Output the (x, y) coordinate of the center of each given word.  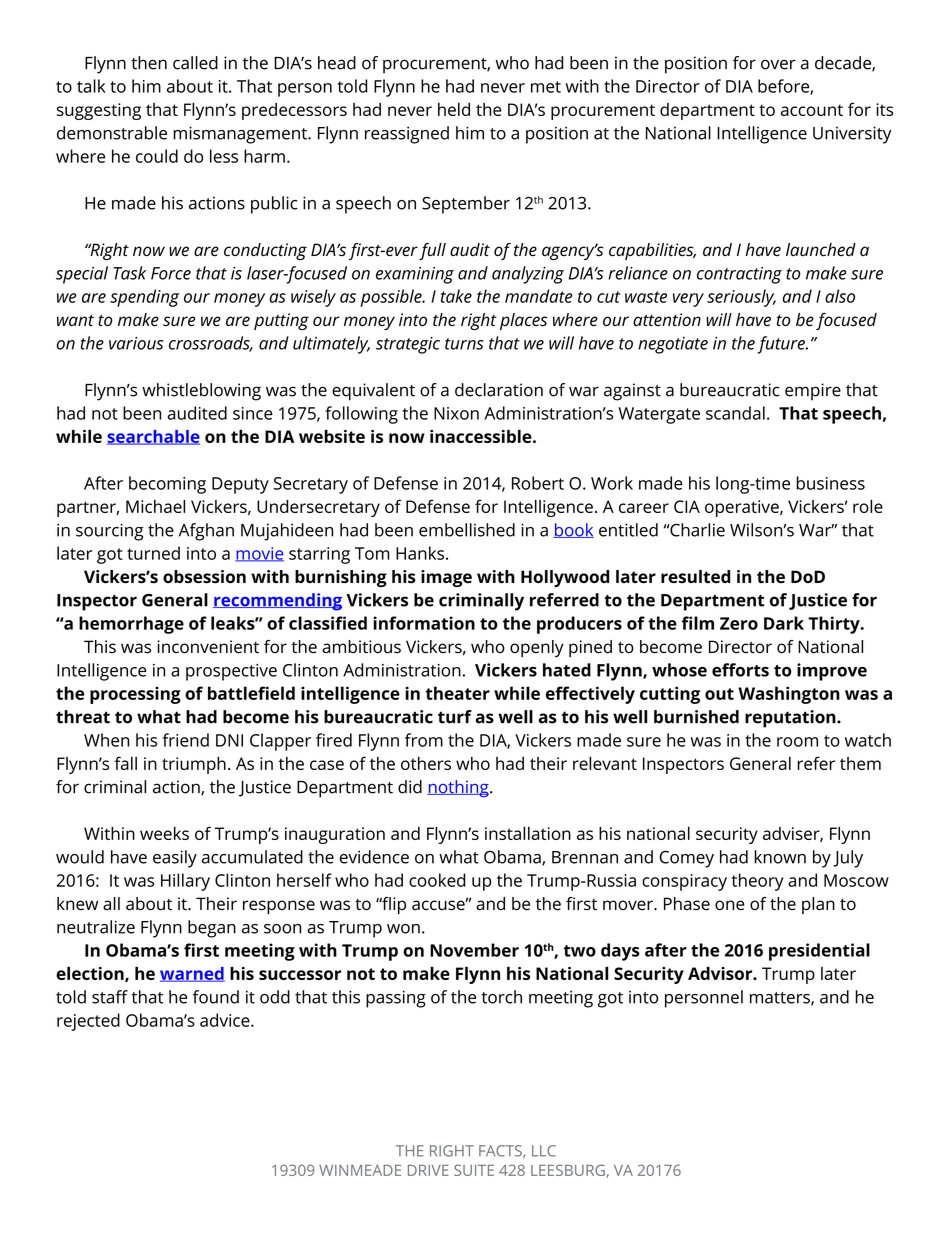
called (195, 63)
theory (757, 882)
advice (226, 1020)
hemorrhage (131, 625)
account (812, 110)
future (782, 345)
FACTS (501, 1151)
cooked (437, 880)
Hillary (185, 882)
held (454, 109)
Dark (784, 623)
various (136, 343)
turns (464, 344)
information (424, 623)
